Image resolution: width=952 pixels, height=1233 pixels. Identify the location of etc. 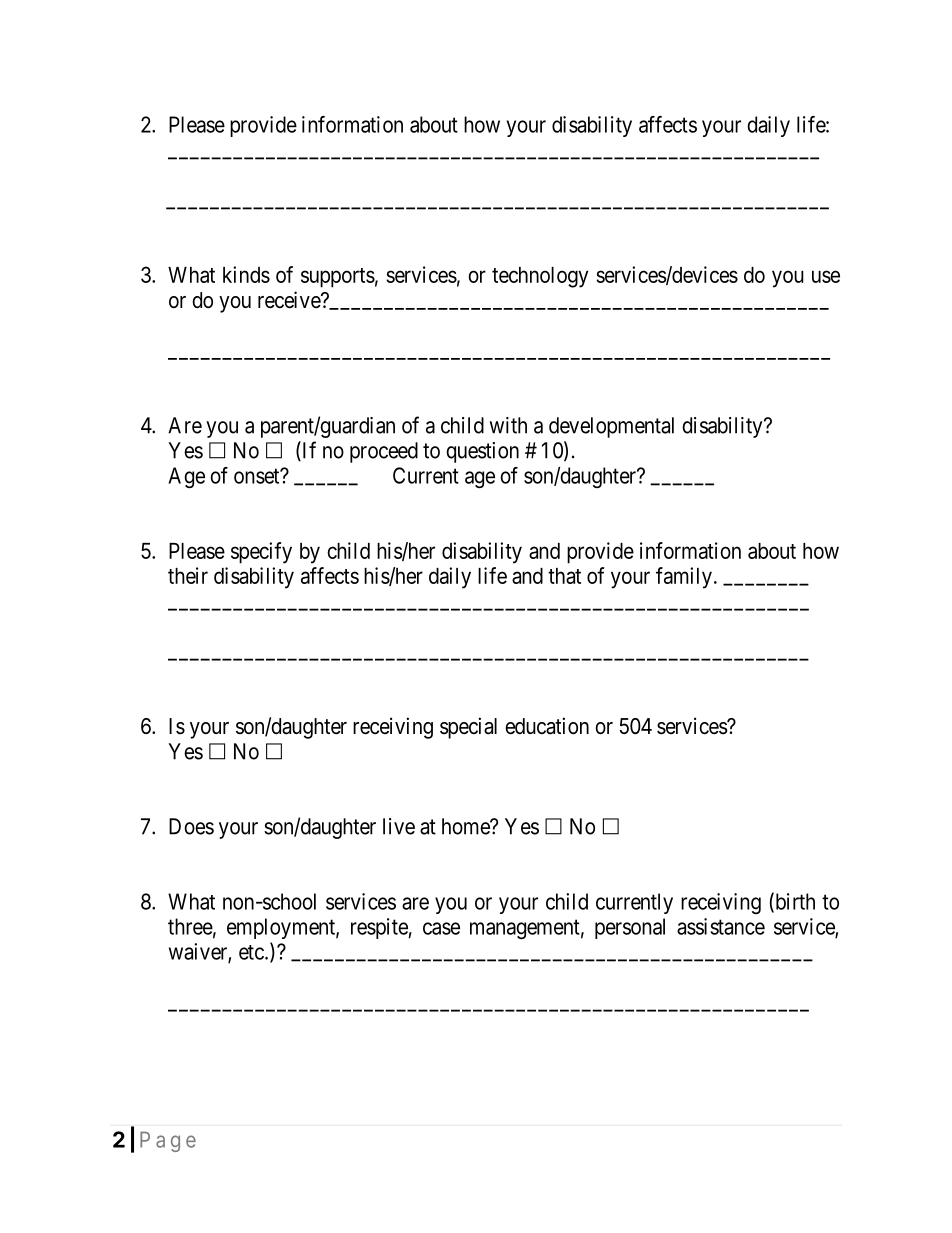
(251, 952).
